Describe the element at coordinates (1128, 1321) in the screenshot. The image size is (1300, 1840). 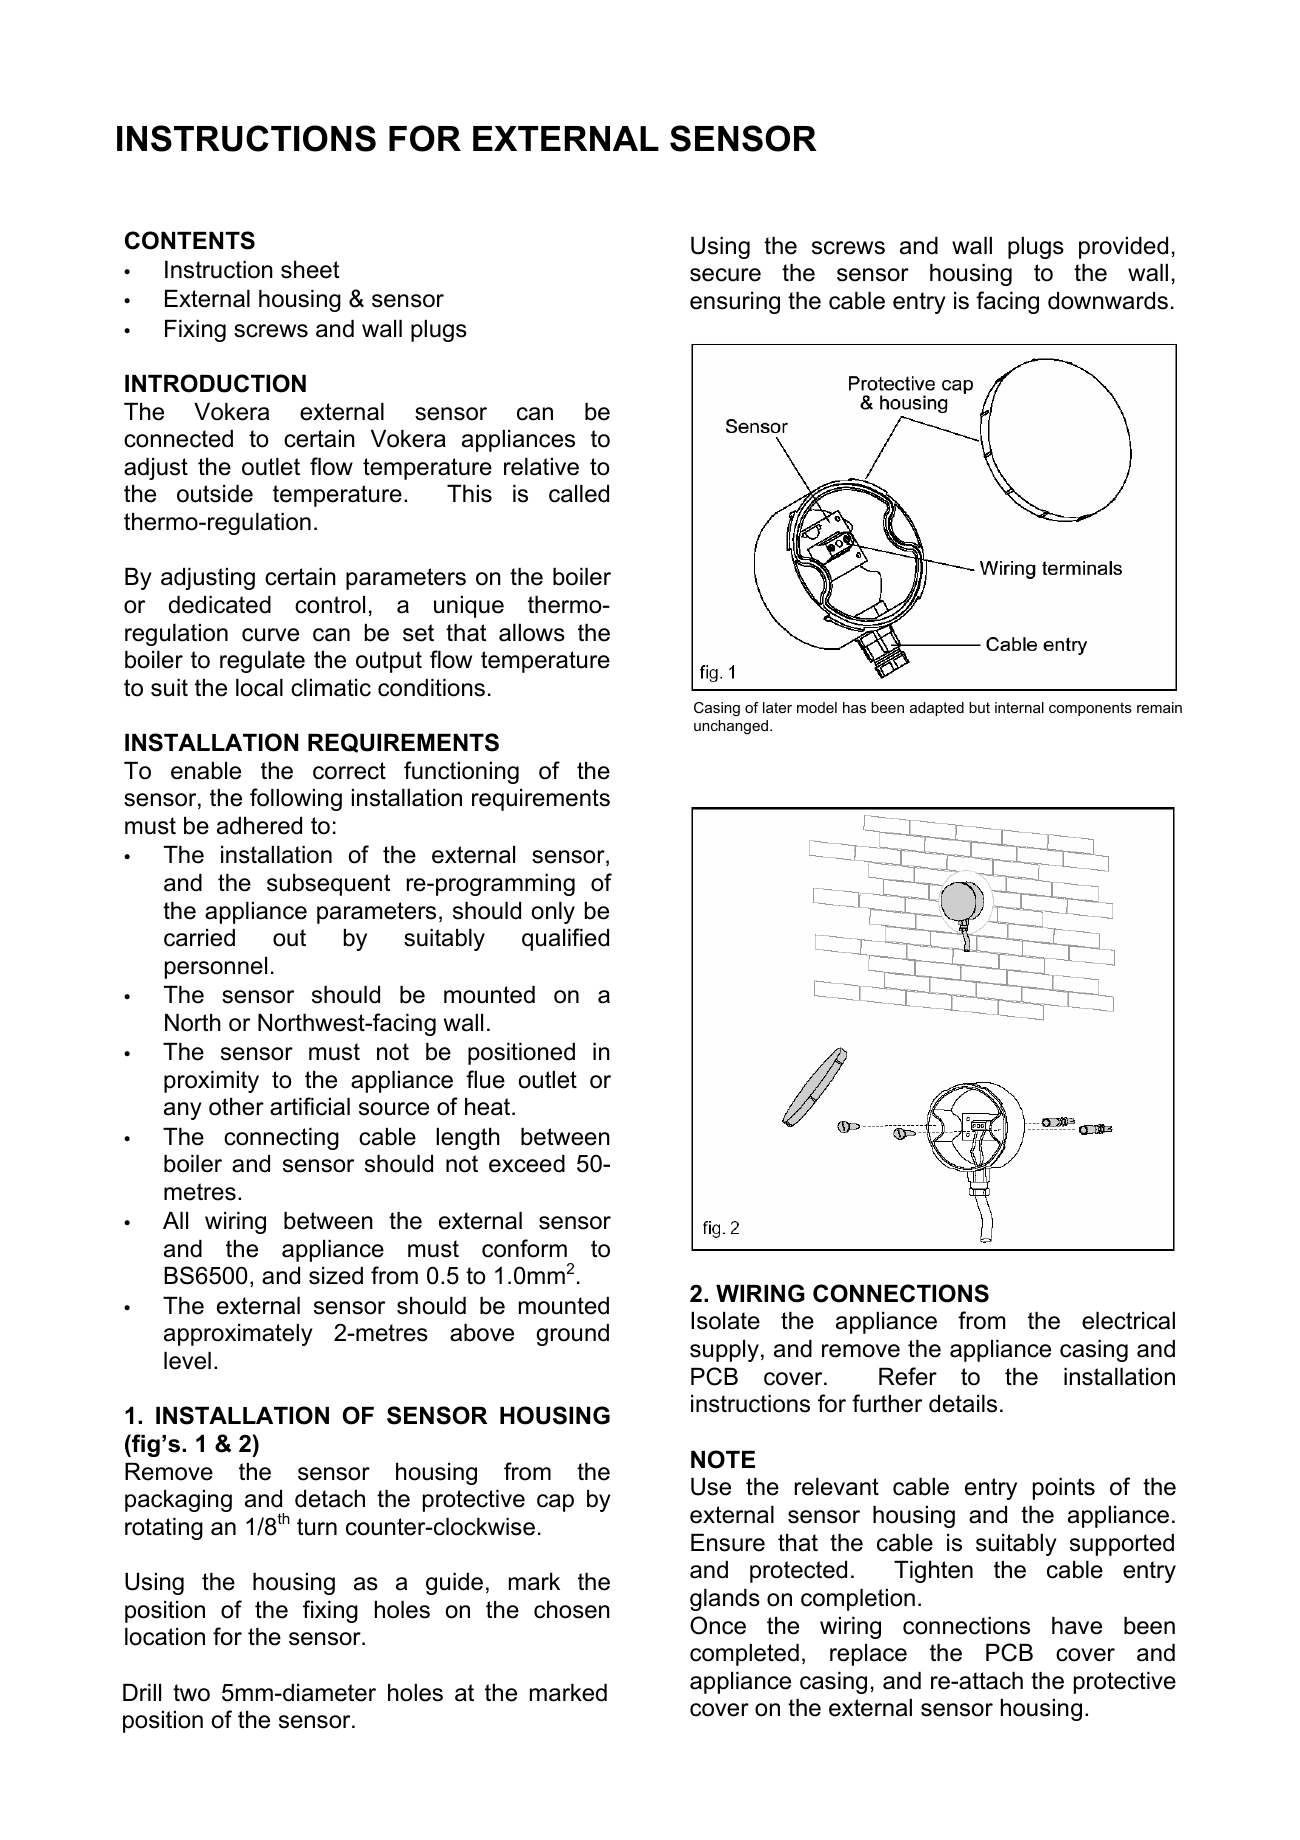
I see `electrical` at that location.
